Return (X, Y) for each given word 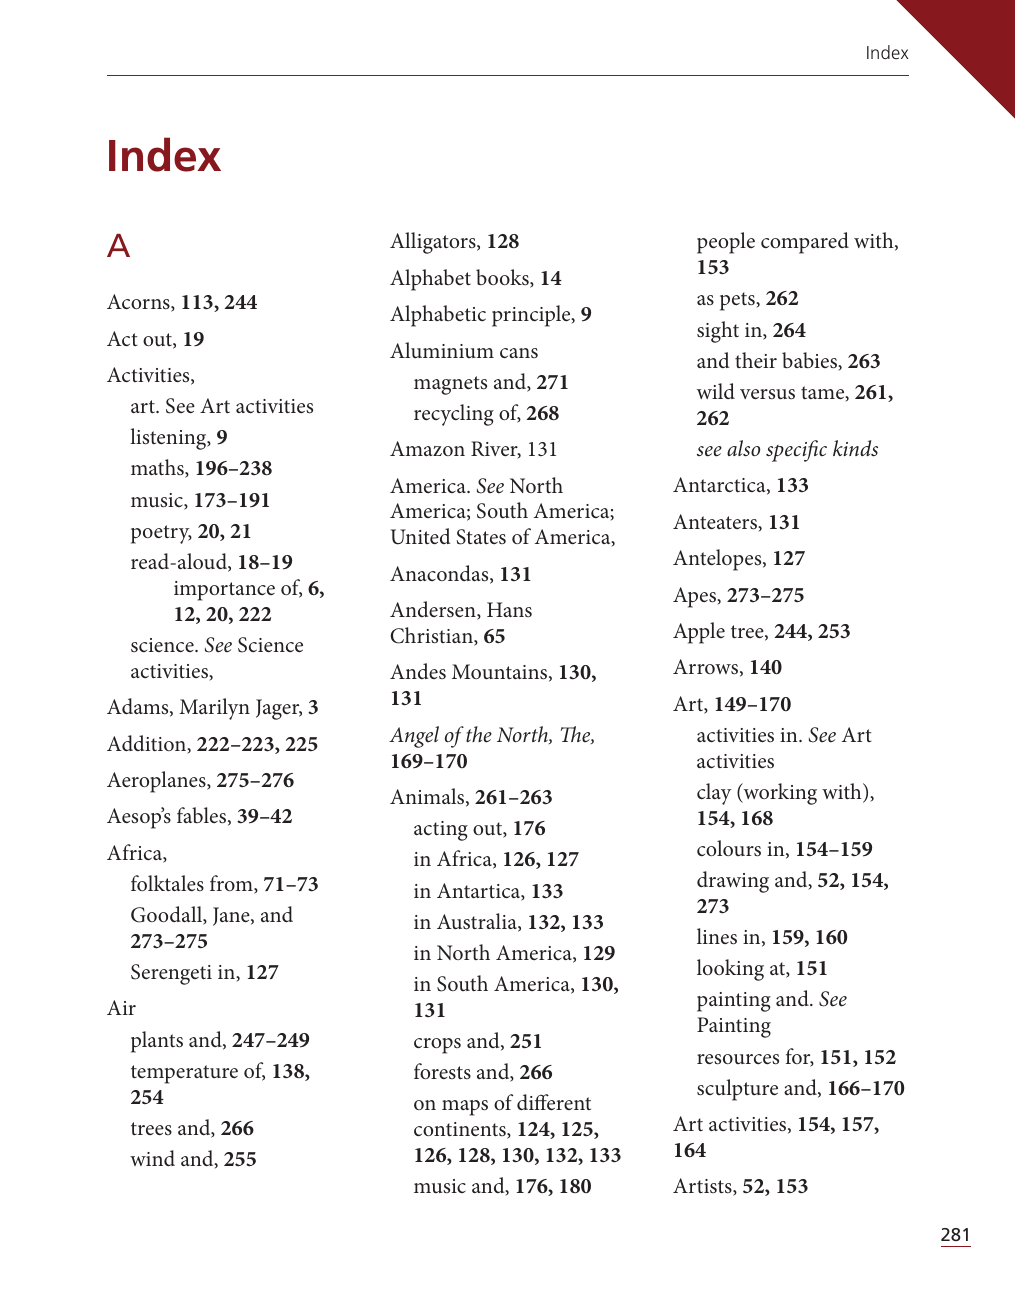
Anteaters (716, 522)
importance (224, 591)
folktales (167, 883)
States (481, 537)
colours (729, 848)
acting (441, 831)
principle (532, 316)
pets (738, 301)
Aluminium (442, 350)
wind (152, 1158)
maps (465, 1108)
